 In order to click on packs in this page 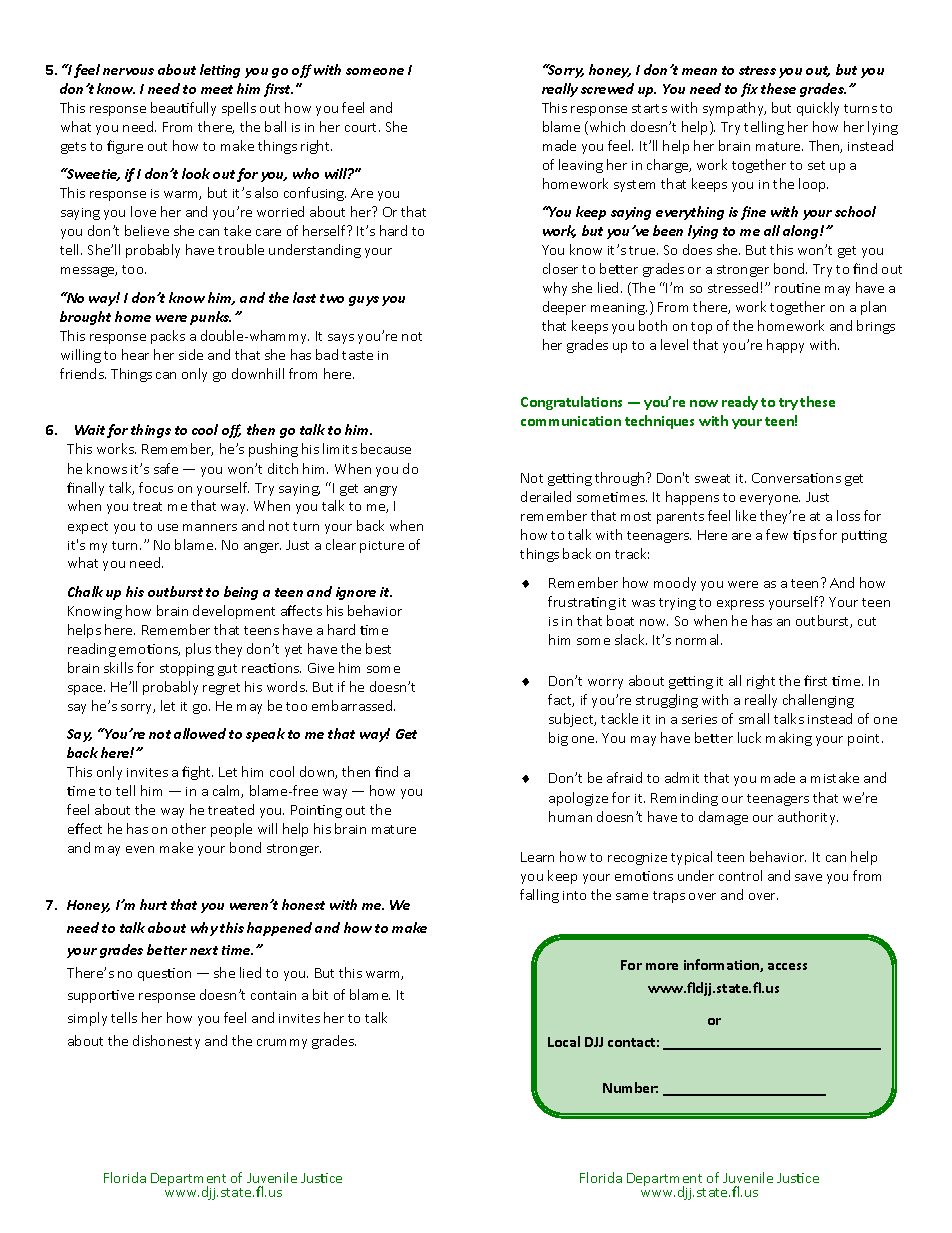, I will do `click(168, 337)`.
